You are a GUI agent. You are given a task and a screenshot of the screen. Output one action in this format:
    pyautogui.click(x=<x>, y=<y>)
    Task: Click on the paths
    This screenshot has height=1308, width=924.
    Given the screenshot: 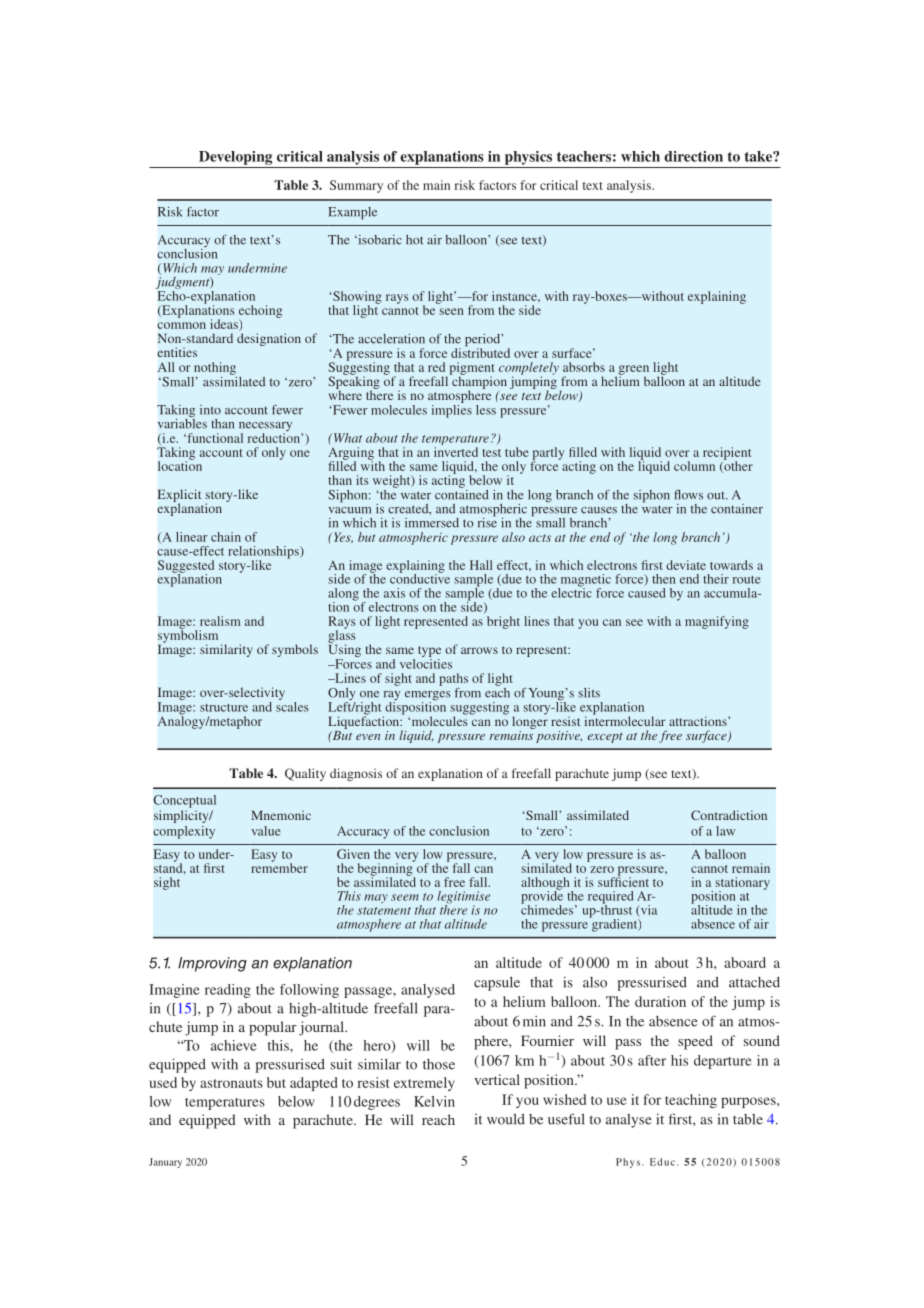 What is the action you would take?
    pyautogui.click(x=453, y=679)
